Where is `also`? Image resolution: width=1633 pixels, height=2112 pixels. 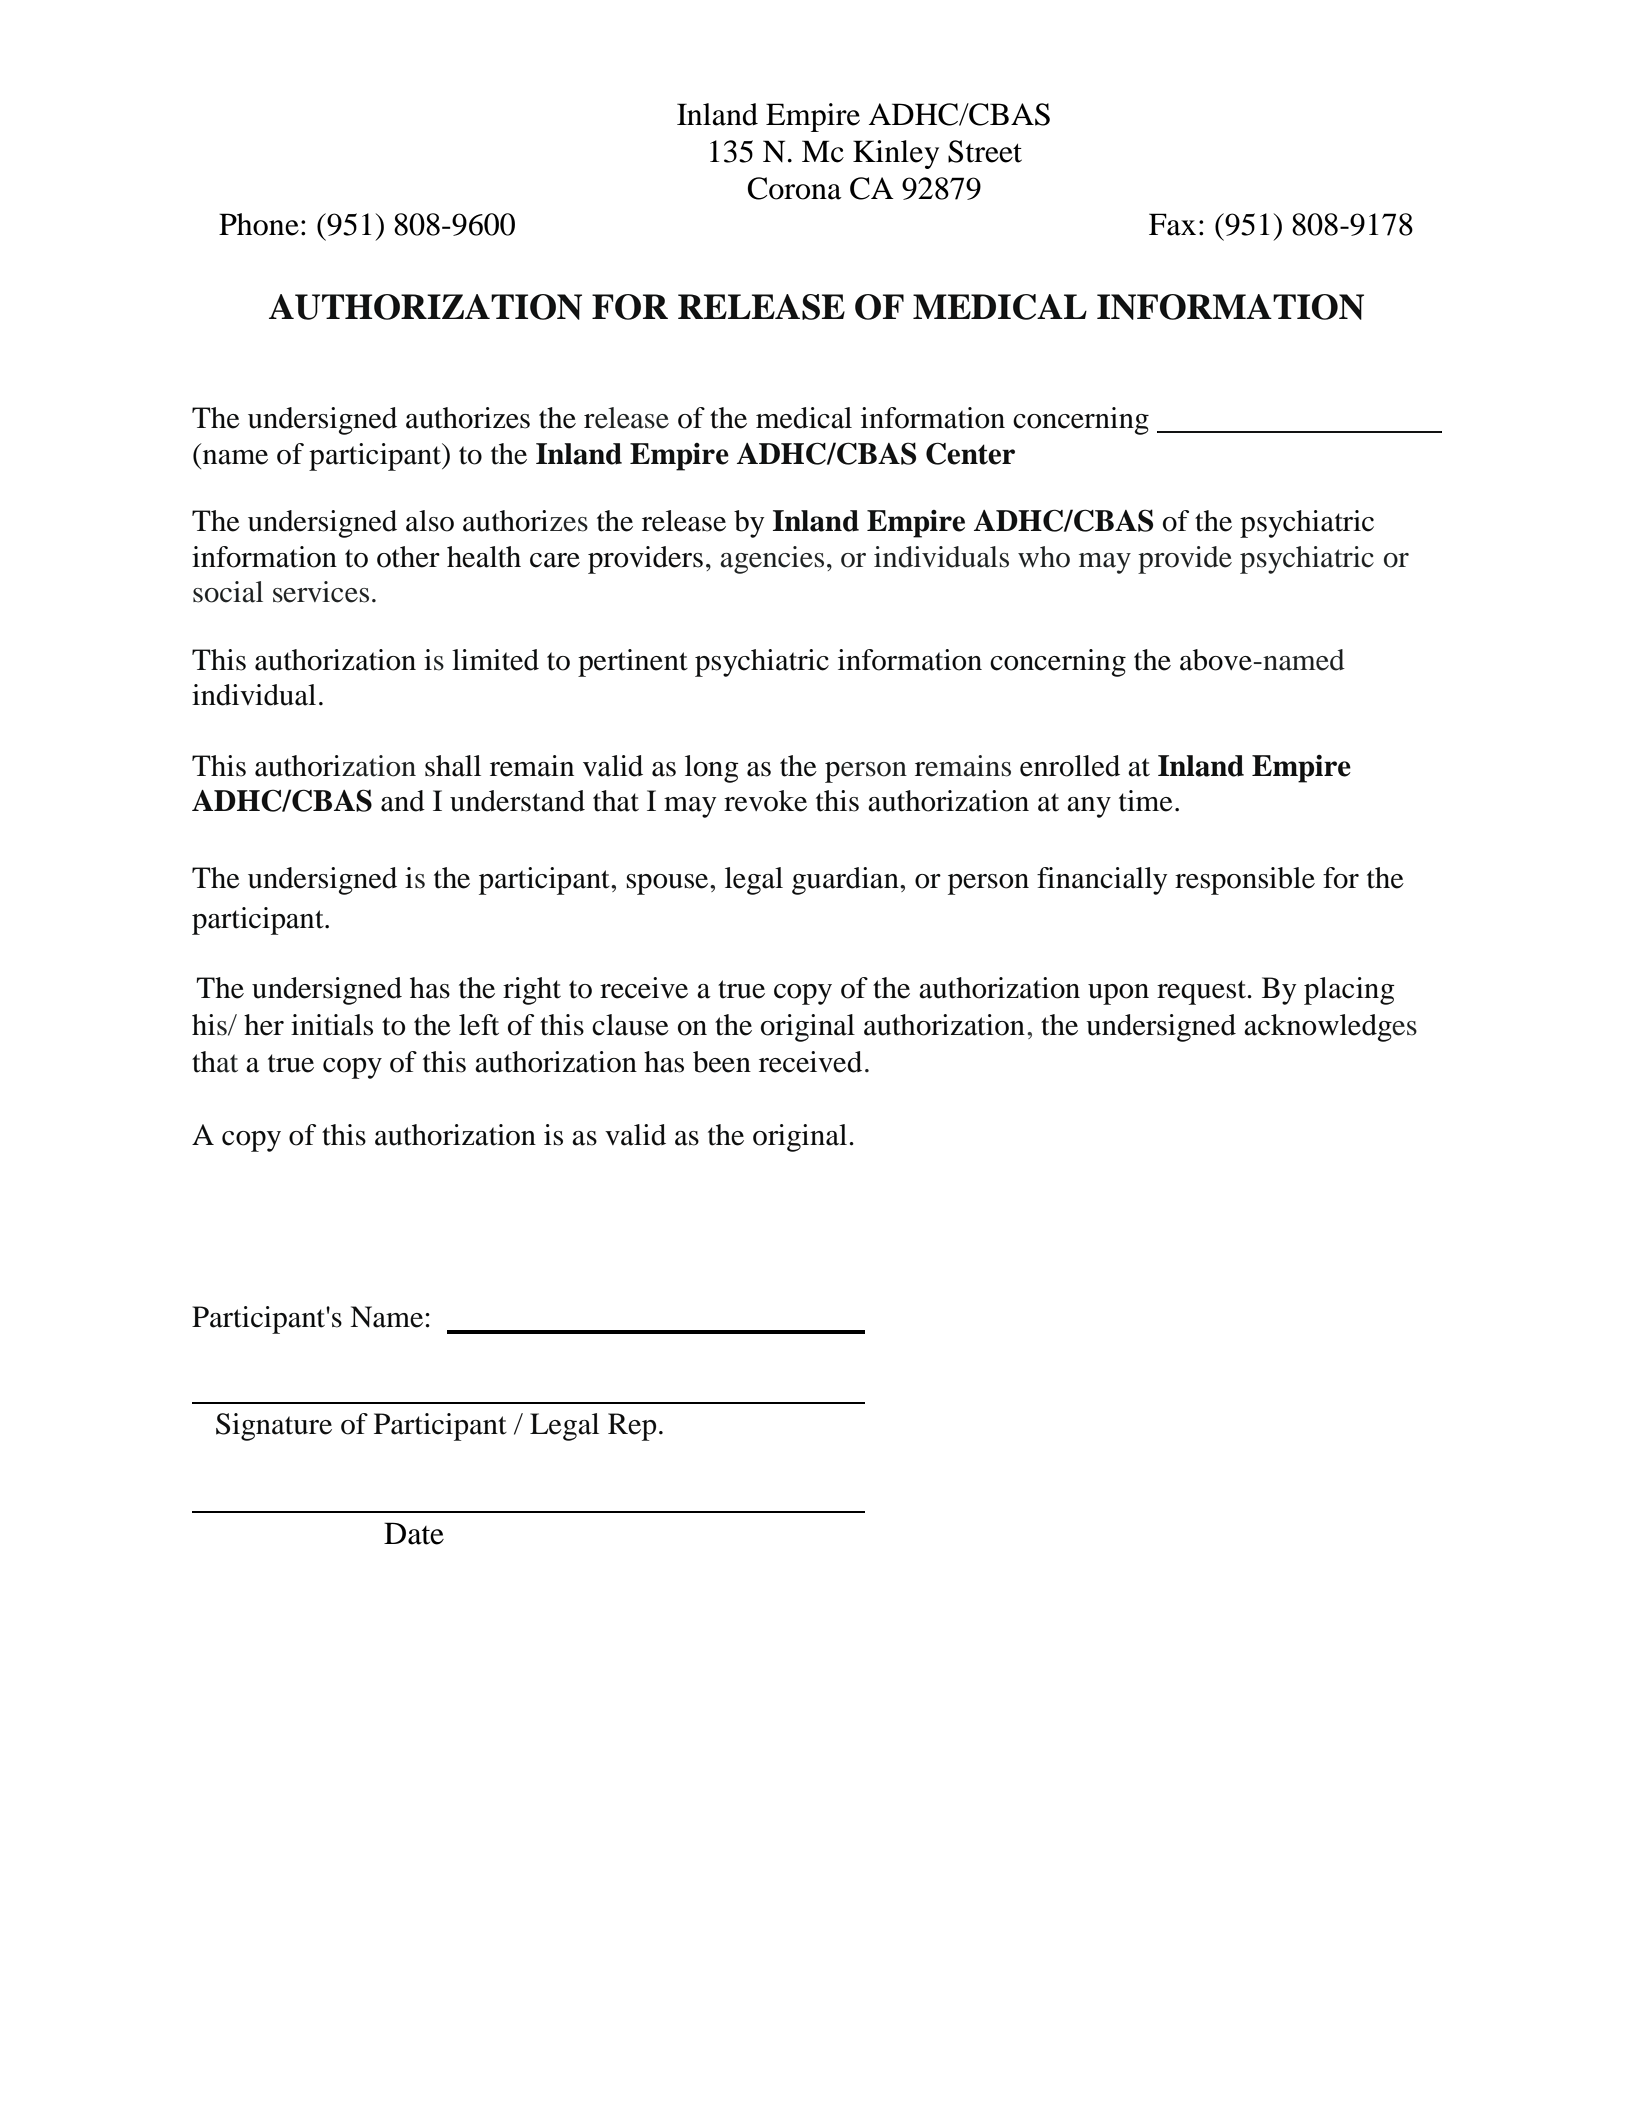
also is located at coordinates (430, 521).
